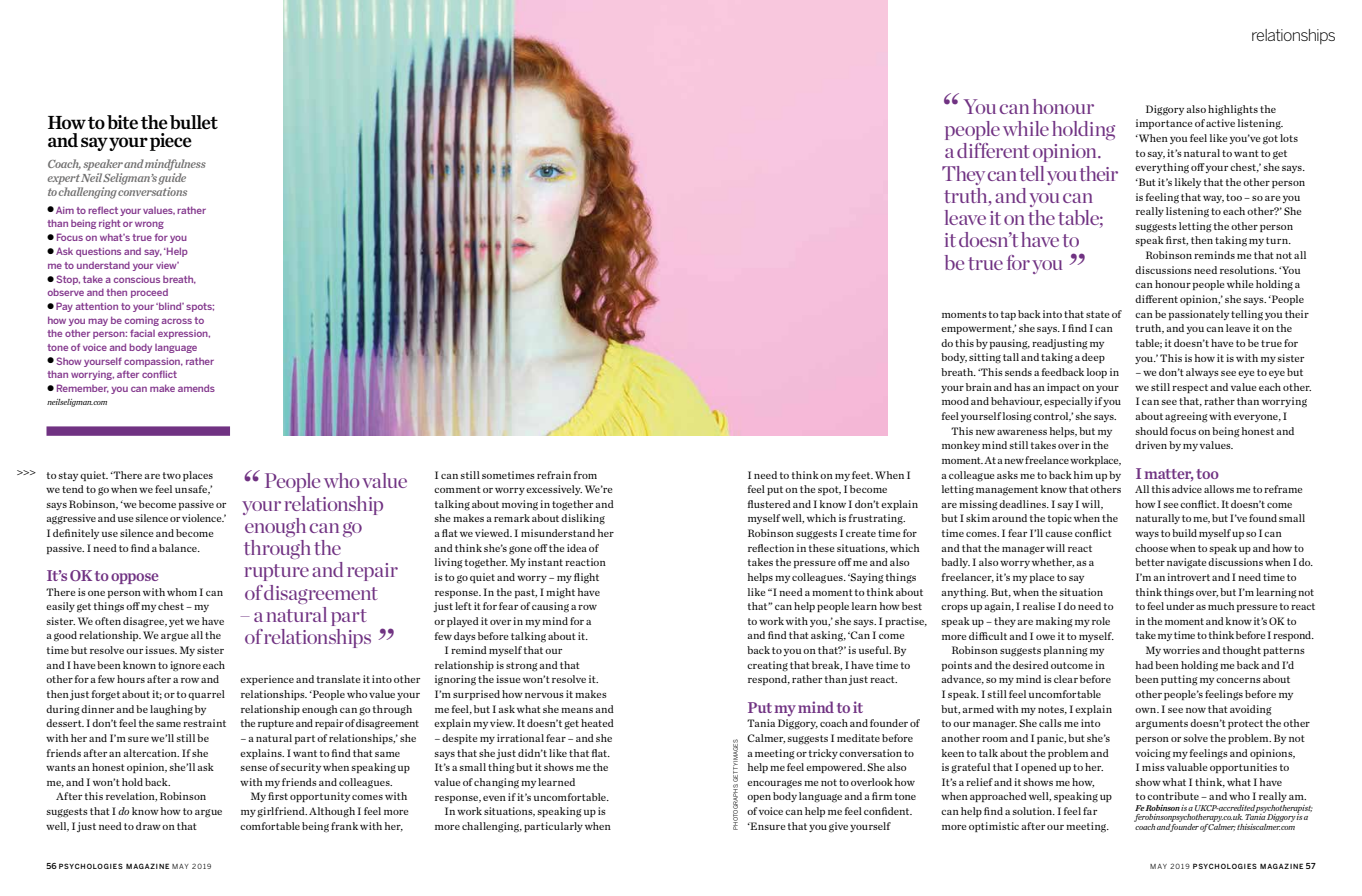 The width and height of the screenshot is (1362, 896). What do you see at coordinates (767, 666) in the screenshot?
I see `creating` at bounding box center [767, 666].
